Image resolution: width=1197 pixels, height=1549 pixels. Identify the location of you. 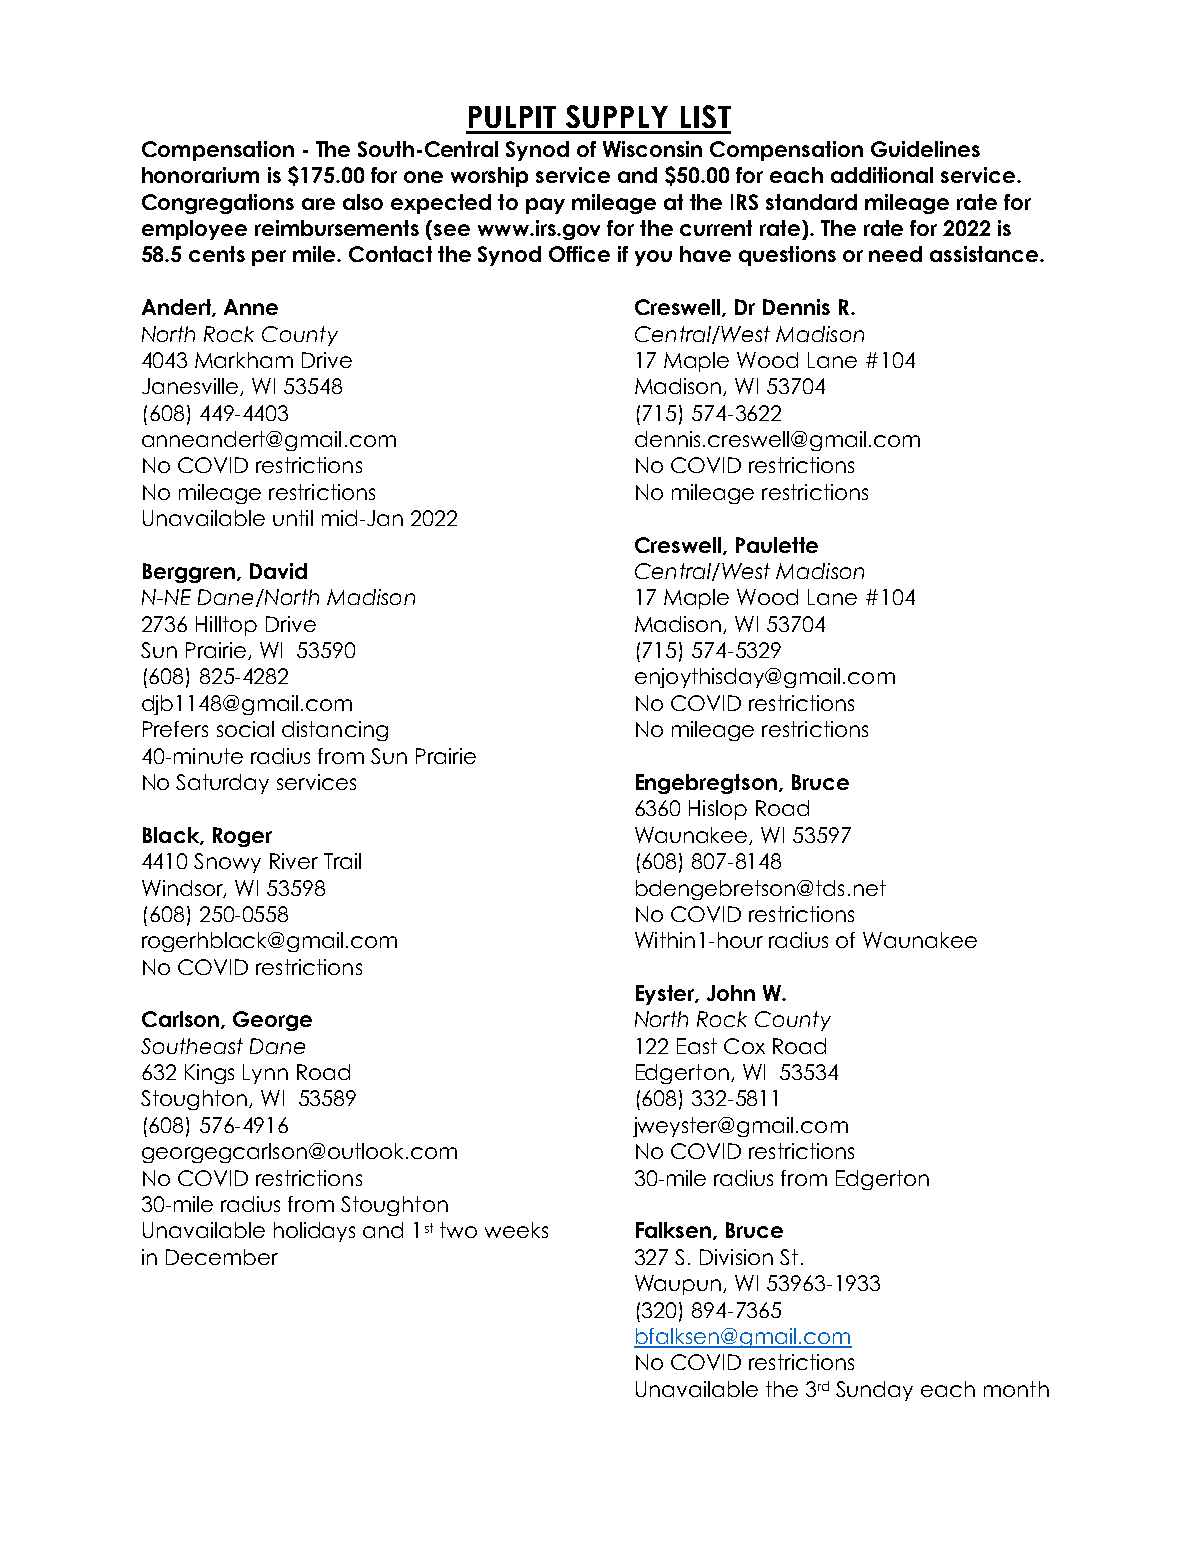
(653, 258).
